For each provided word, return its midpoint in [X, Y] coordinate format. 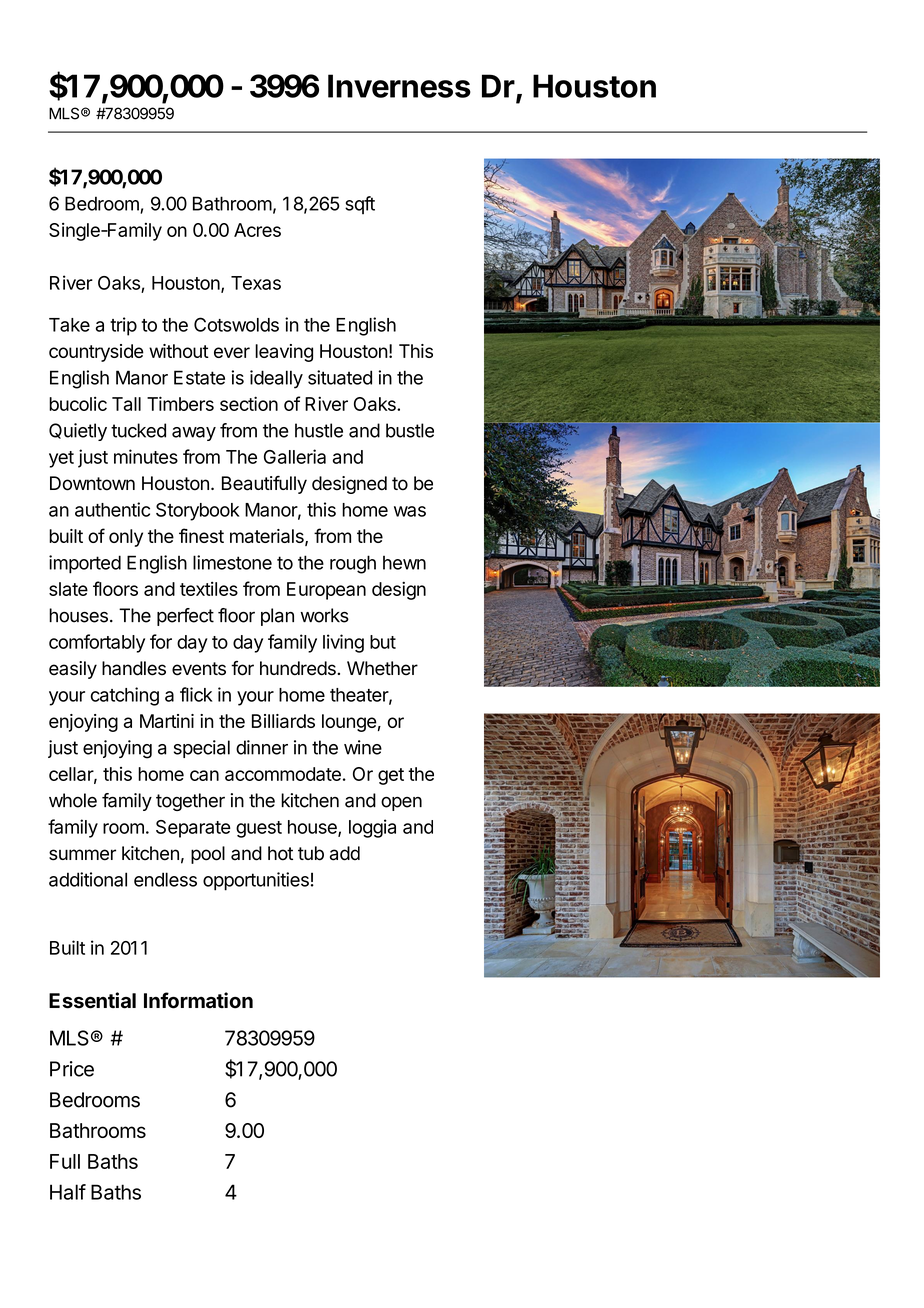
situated [340, 377]
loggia [372, 828]
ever [232, 352]
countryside [96, 353]
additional [88, 879]
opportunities [256, 881]
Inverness [399, 86]
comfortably [97, 643]
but [383, 642]
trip [123, 326]
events [199, 669]
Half [68, 1192]
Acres [257, 230]
